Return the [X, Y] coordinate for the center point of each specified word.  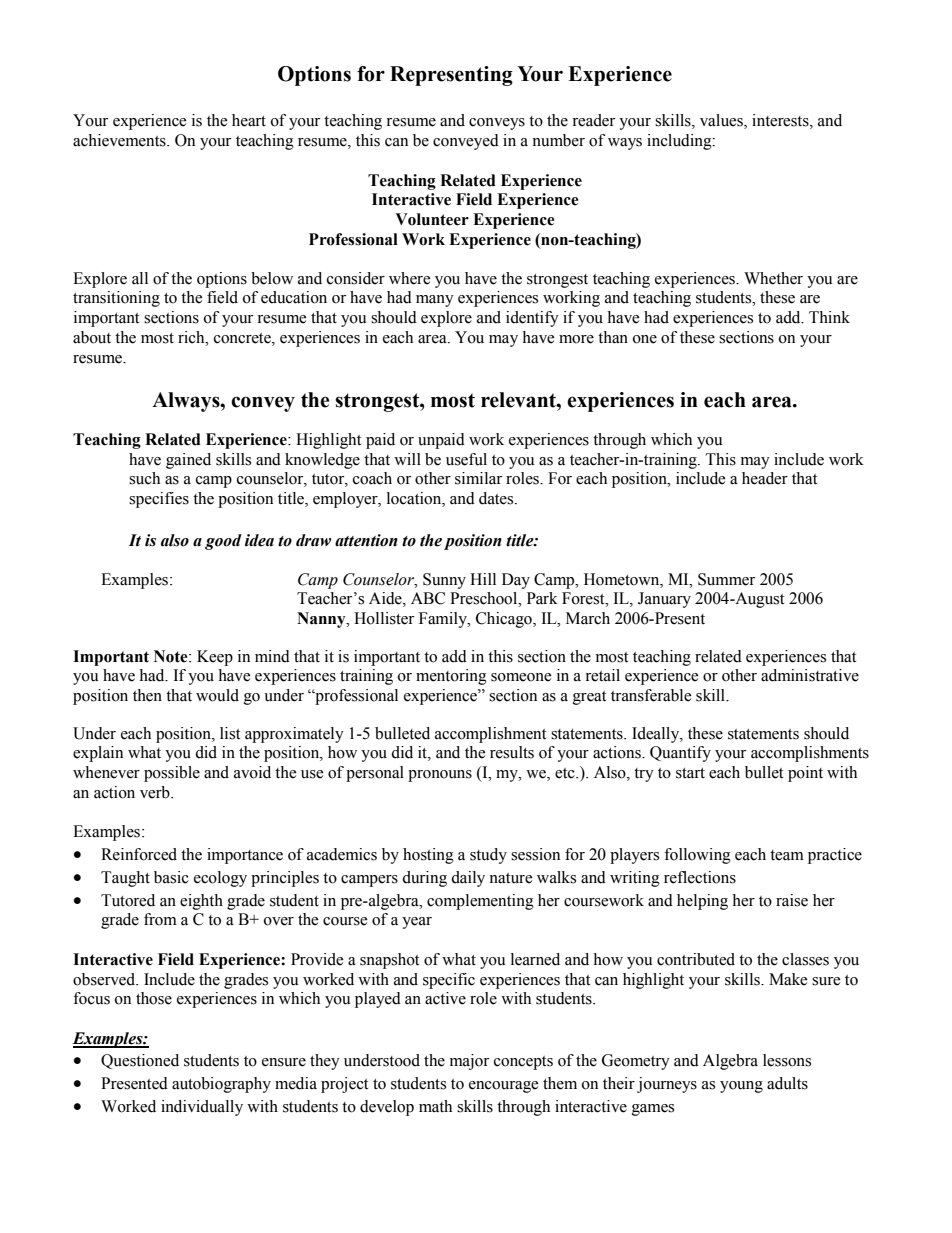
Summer [726, 579]
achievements [120, 140]
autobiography [221, 1085]
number [558, 140]
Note [172, 656]
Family [444, 620]
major [469, 1062]
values [722, 121]
